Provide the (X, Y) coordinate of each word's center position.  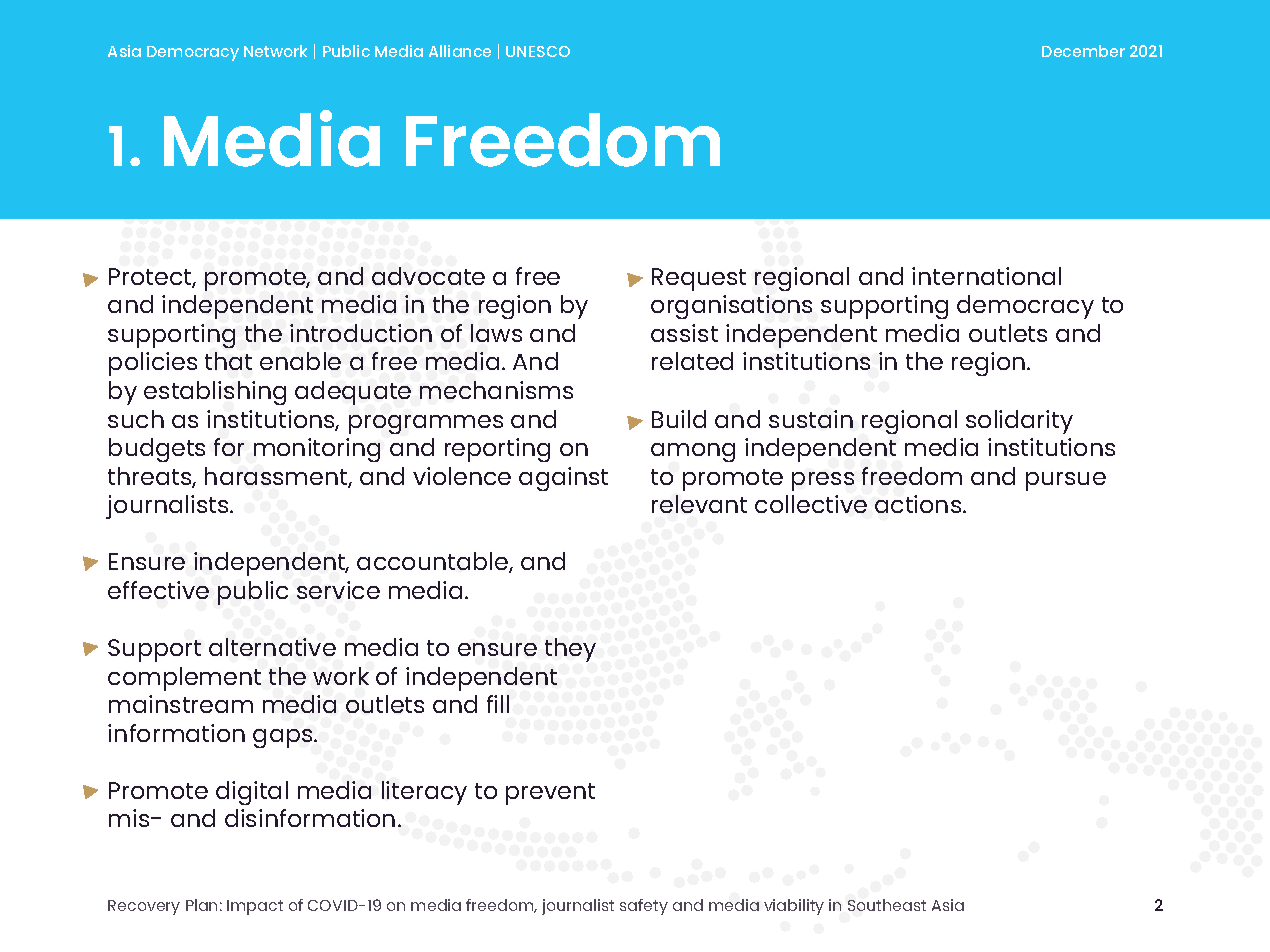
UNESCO (538, 51)
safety (644, 907)
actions (919, 504)
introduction (361, 333)
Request (699, 279)
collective (811, 504)
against (563, 479)
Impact (255, 907)
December (1083, 51)
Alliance (460, 51)
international (986, 276)
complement (184, 679)
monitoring (317, 450)
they (570, 650)
